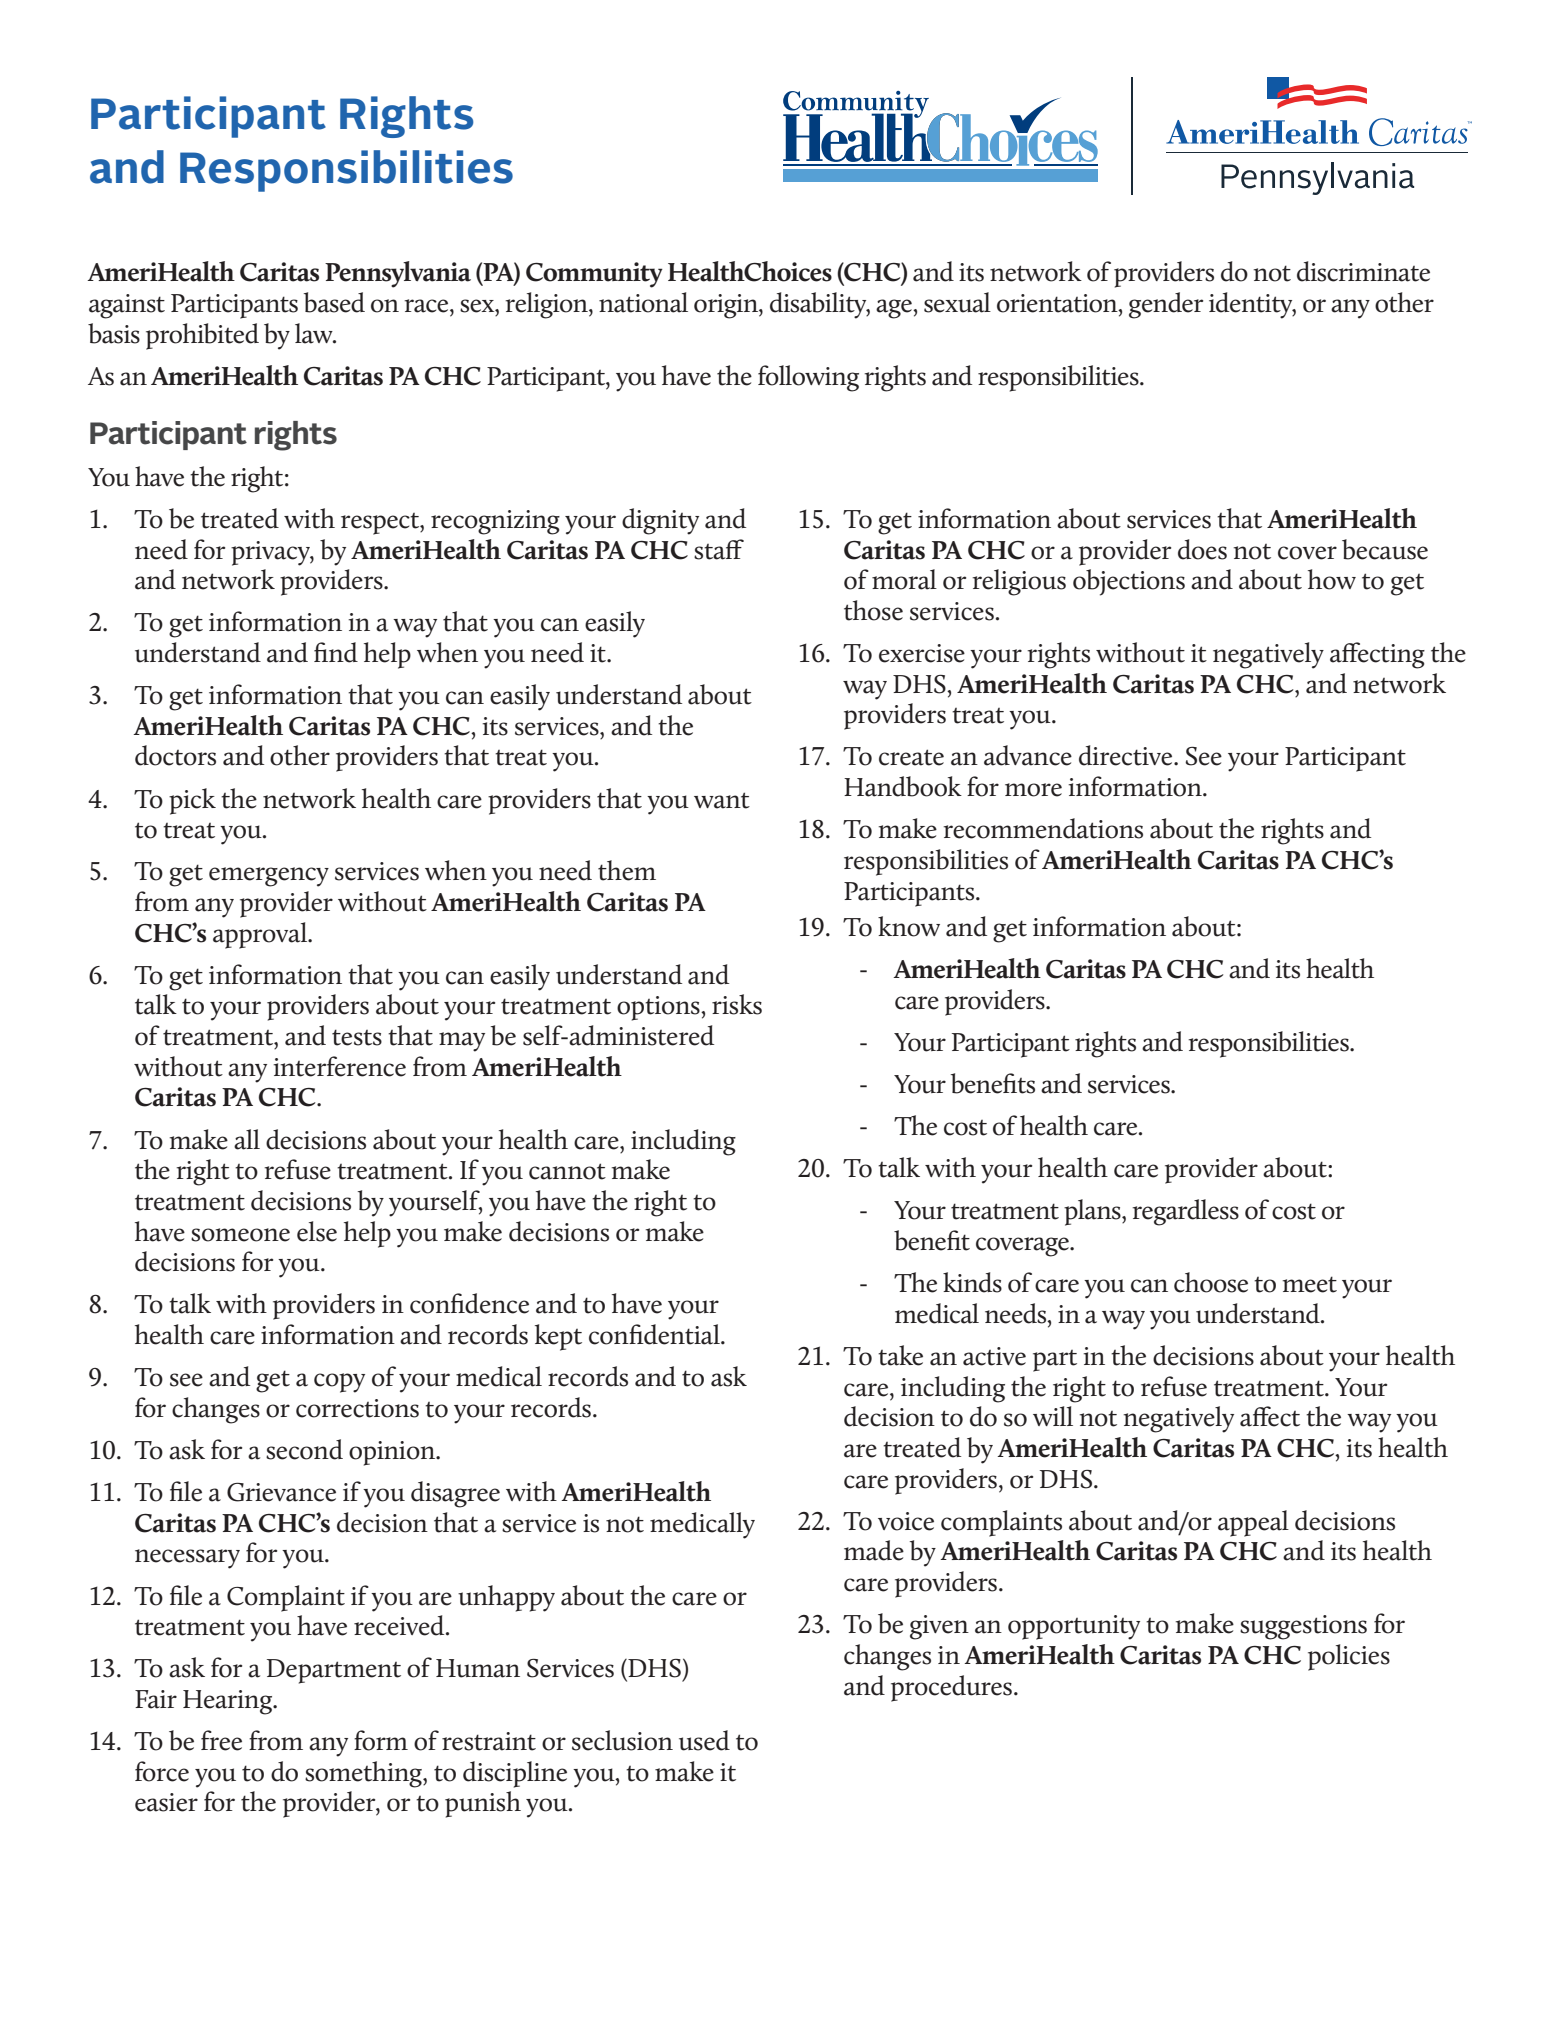 The width and height of the page is (1564, 2023). I want to click on interference, so click(339, 1066).
